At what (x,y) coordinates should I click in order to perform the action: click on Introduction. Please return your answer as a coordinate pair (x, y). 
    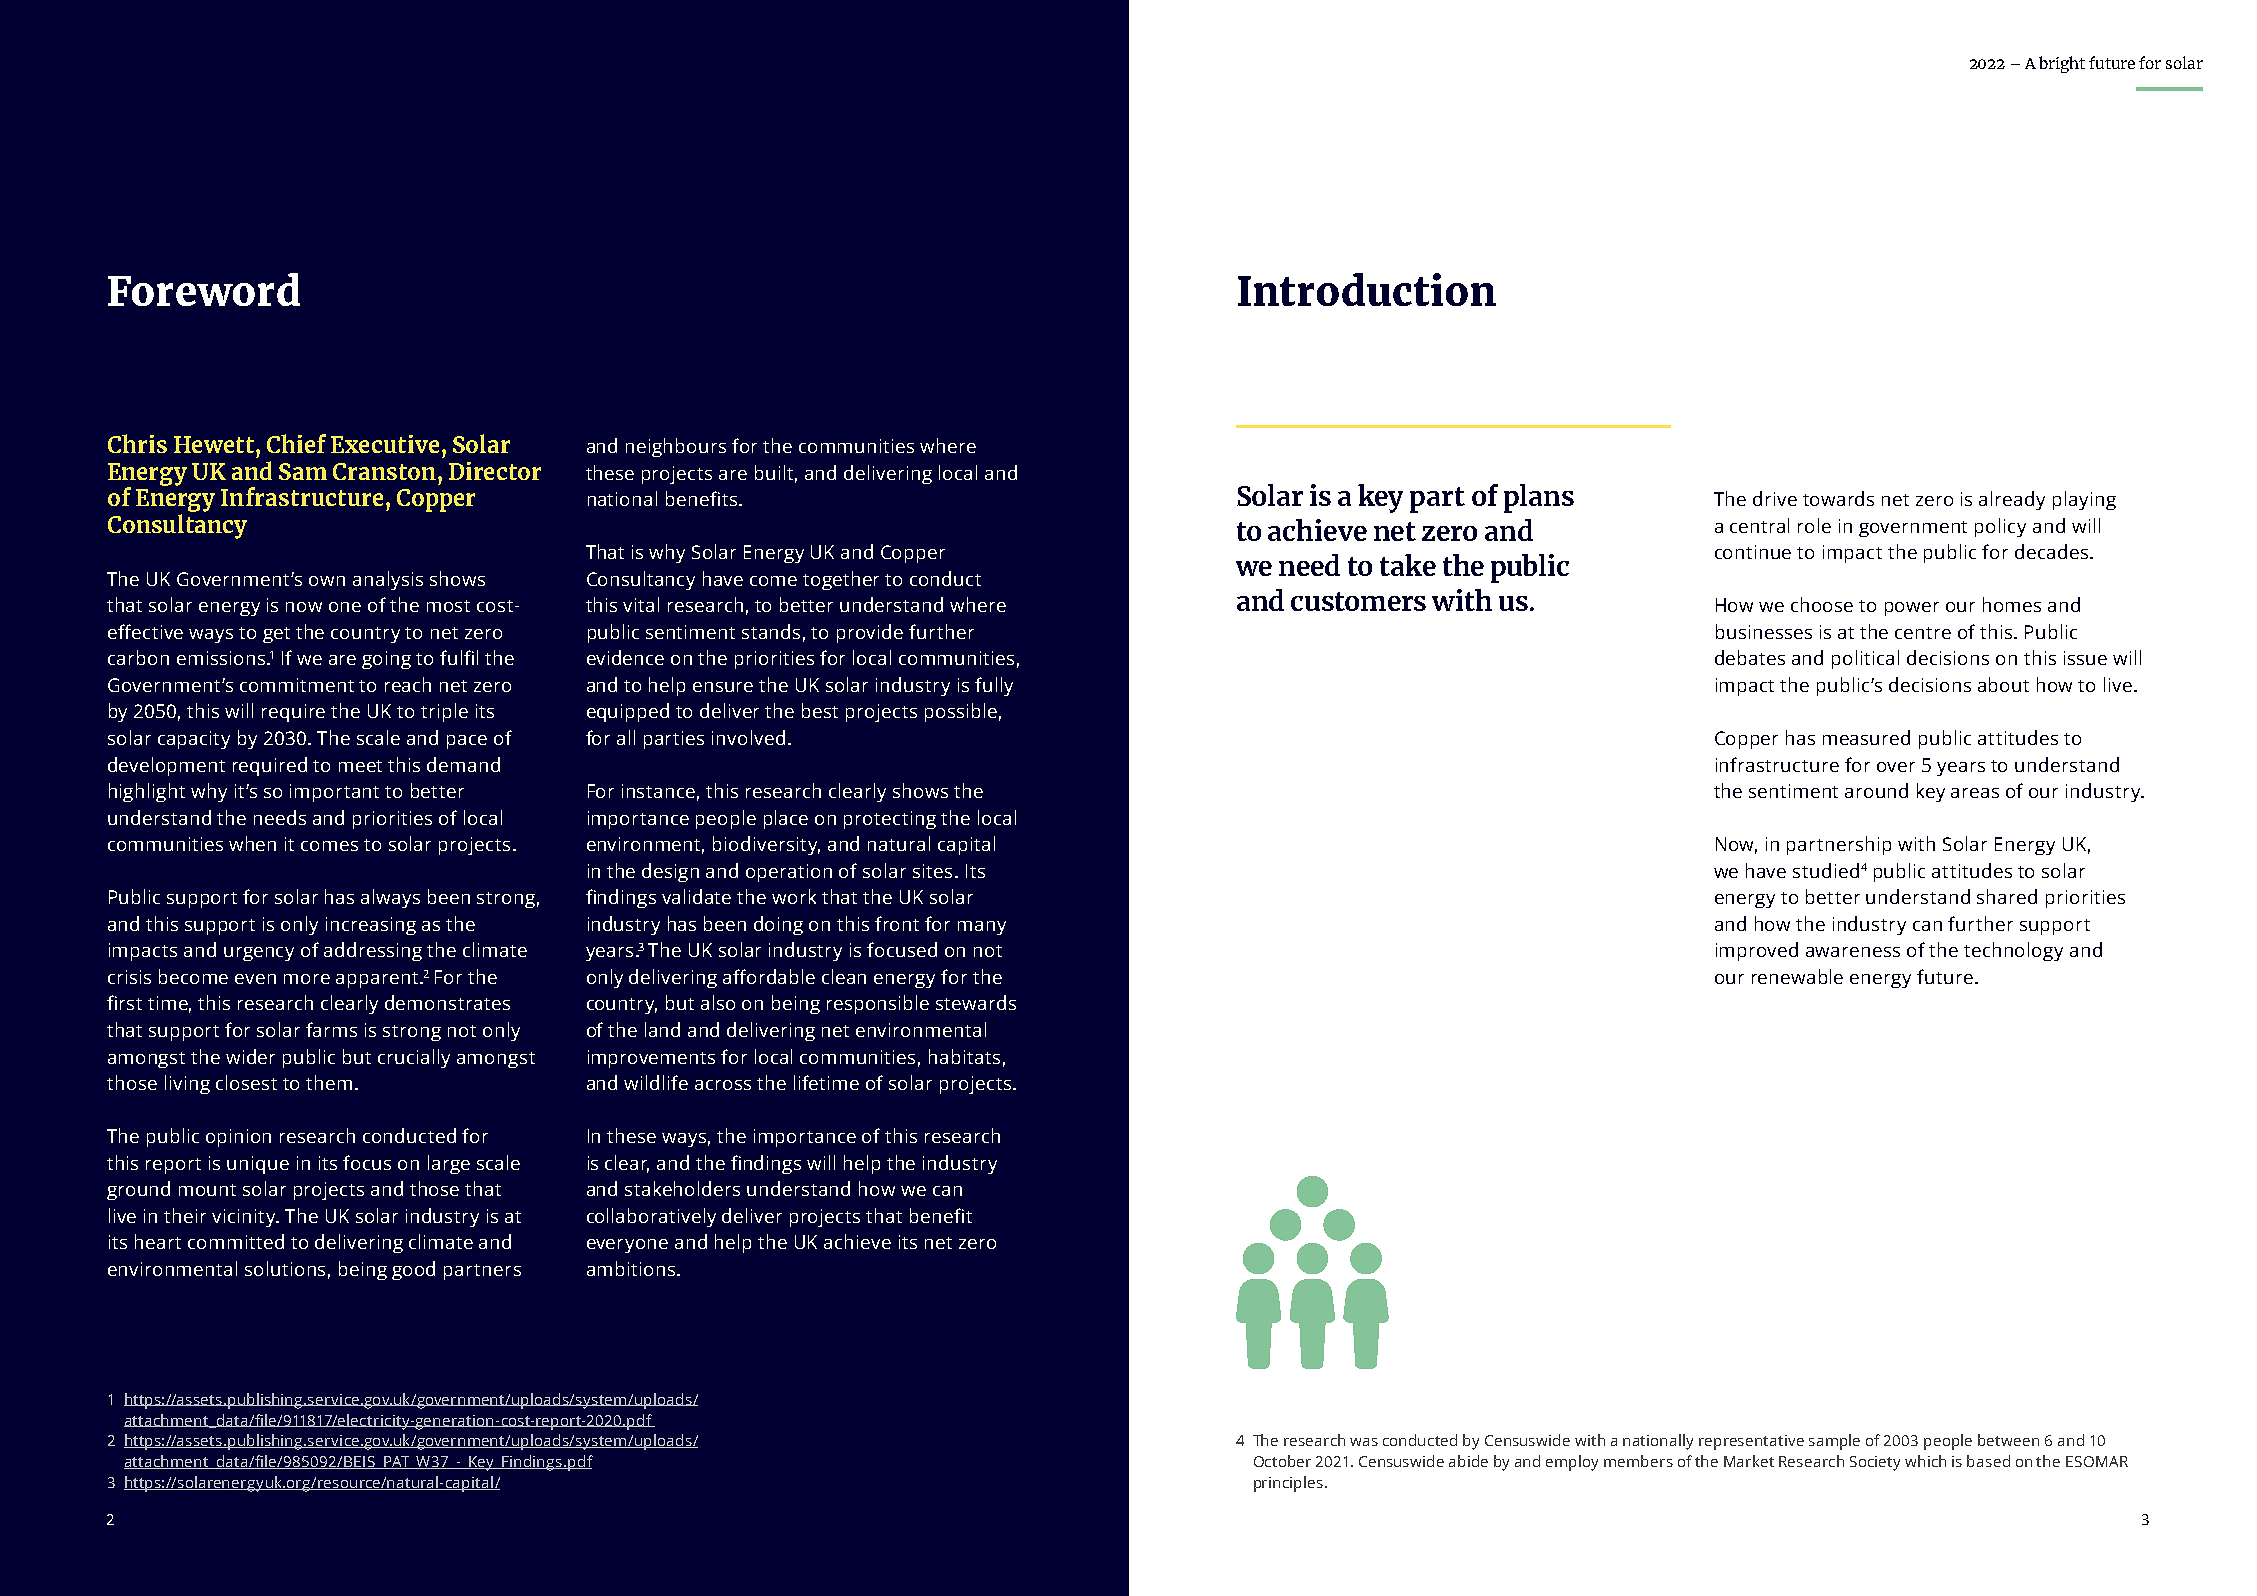
    Looking at the image, I should click on (1367, 289).
